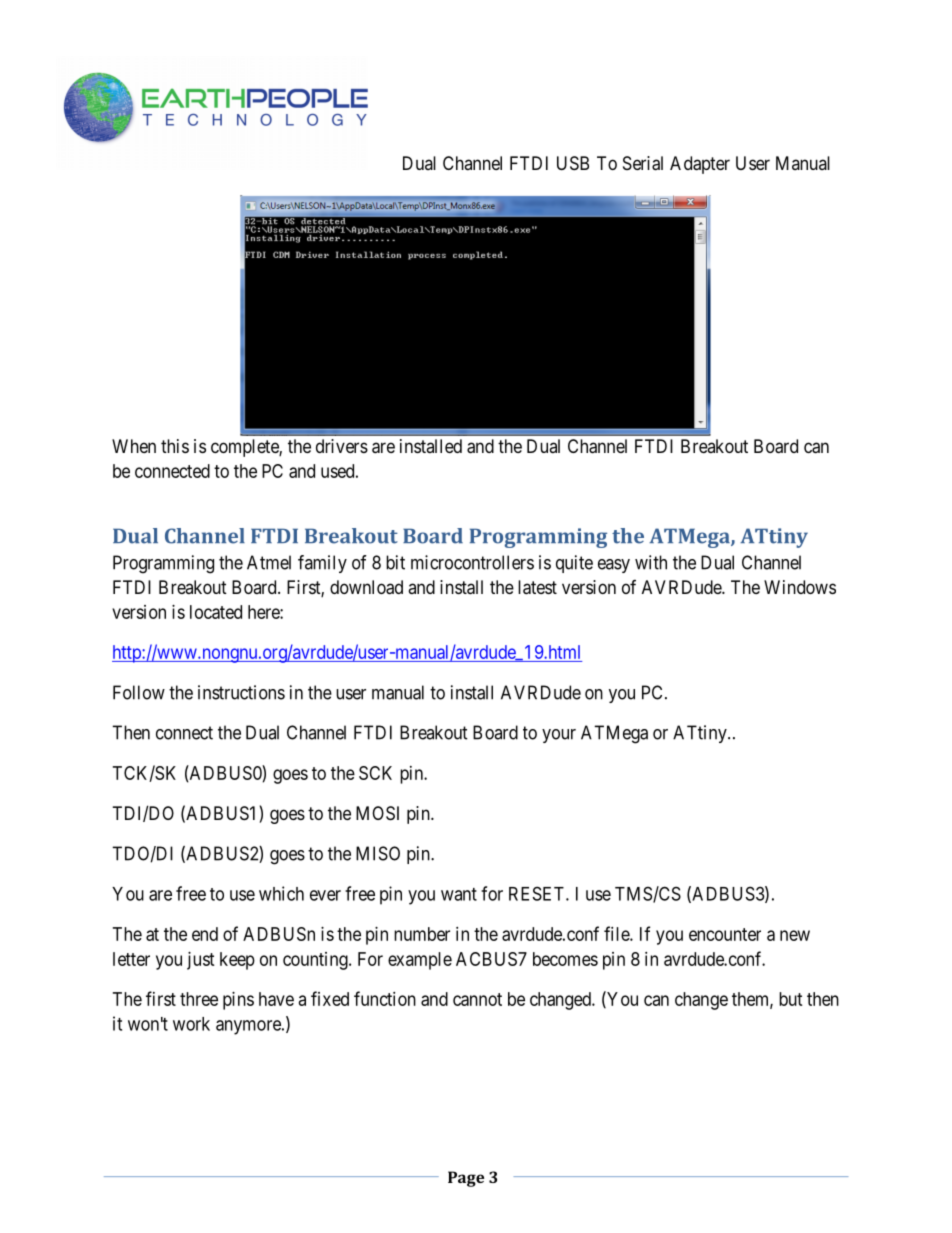  I want to click on USB, so click(573, 163).
